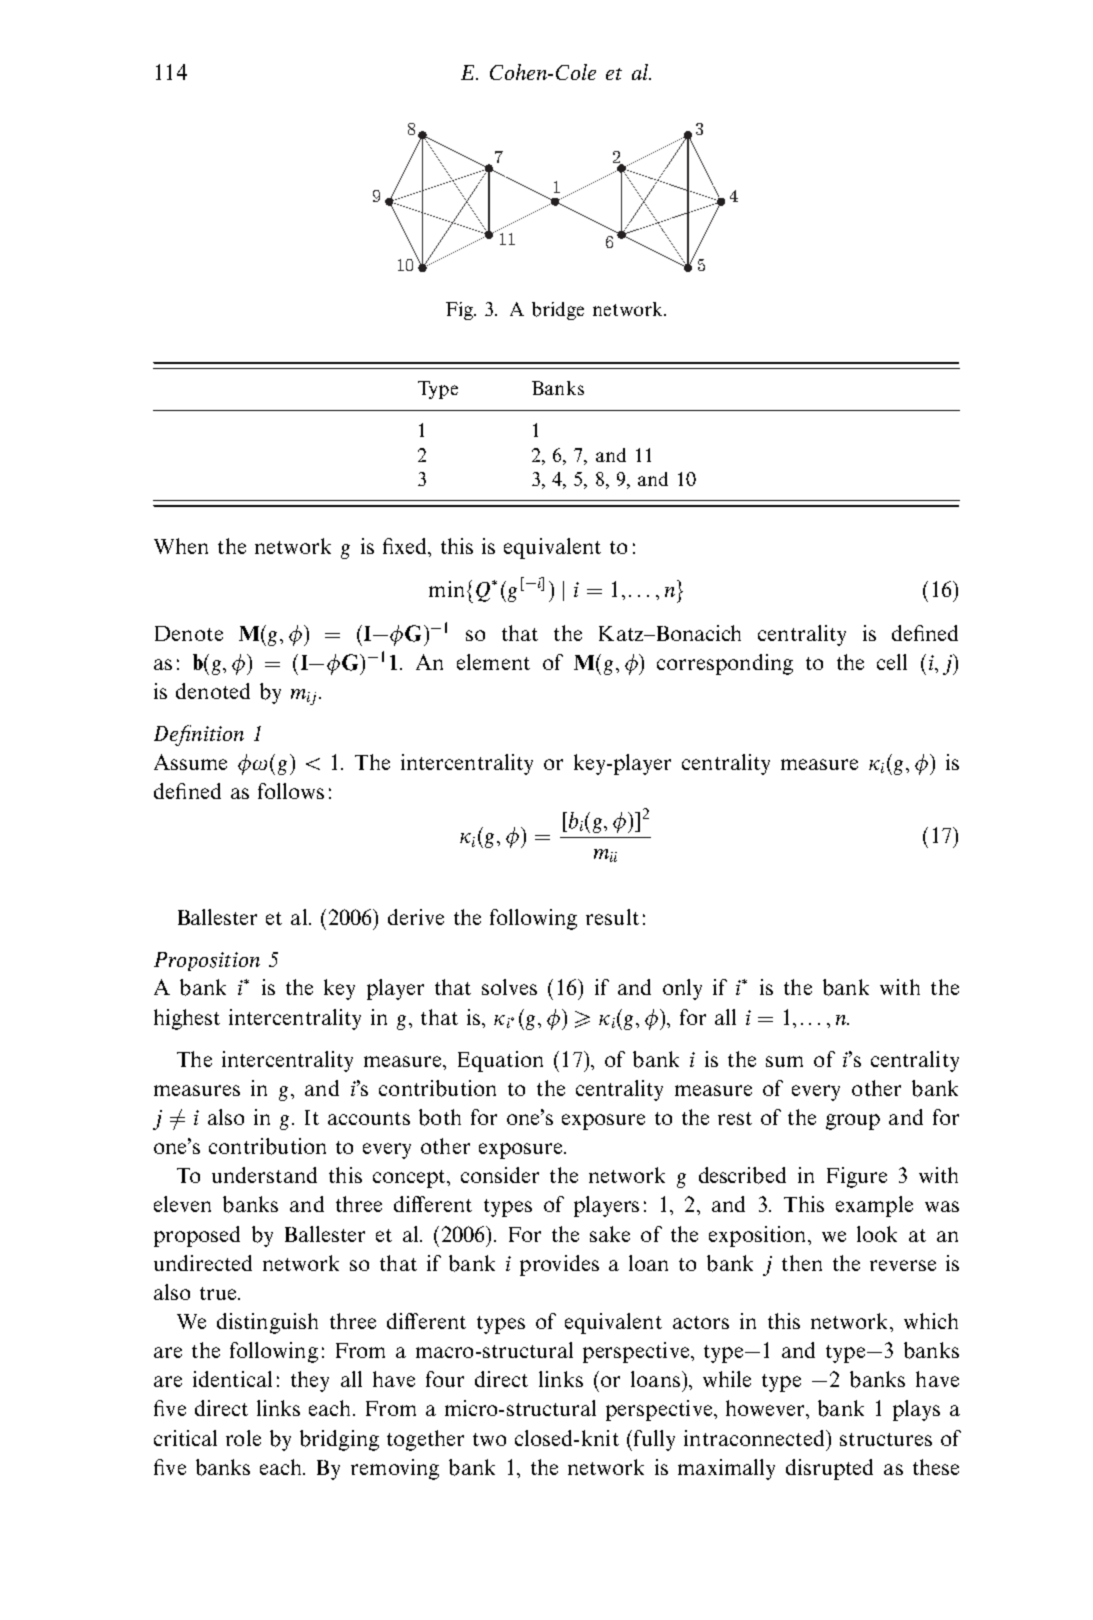 This screenshot has height=1620, width=1093. I want to click on group, so click(853, 1122).
